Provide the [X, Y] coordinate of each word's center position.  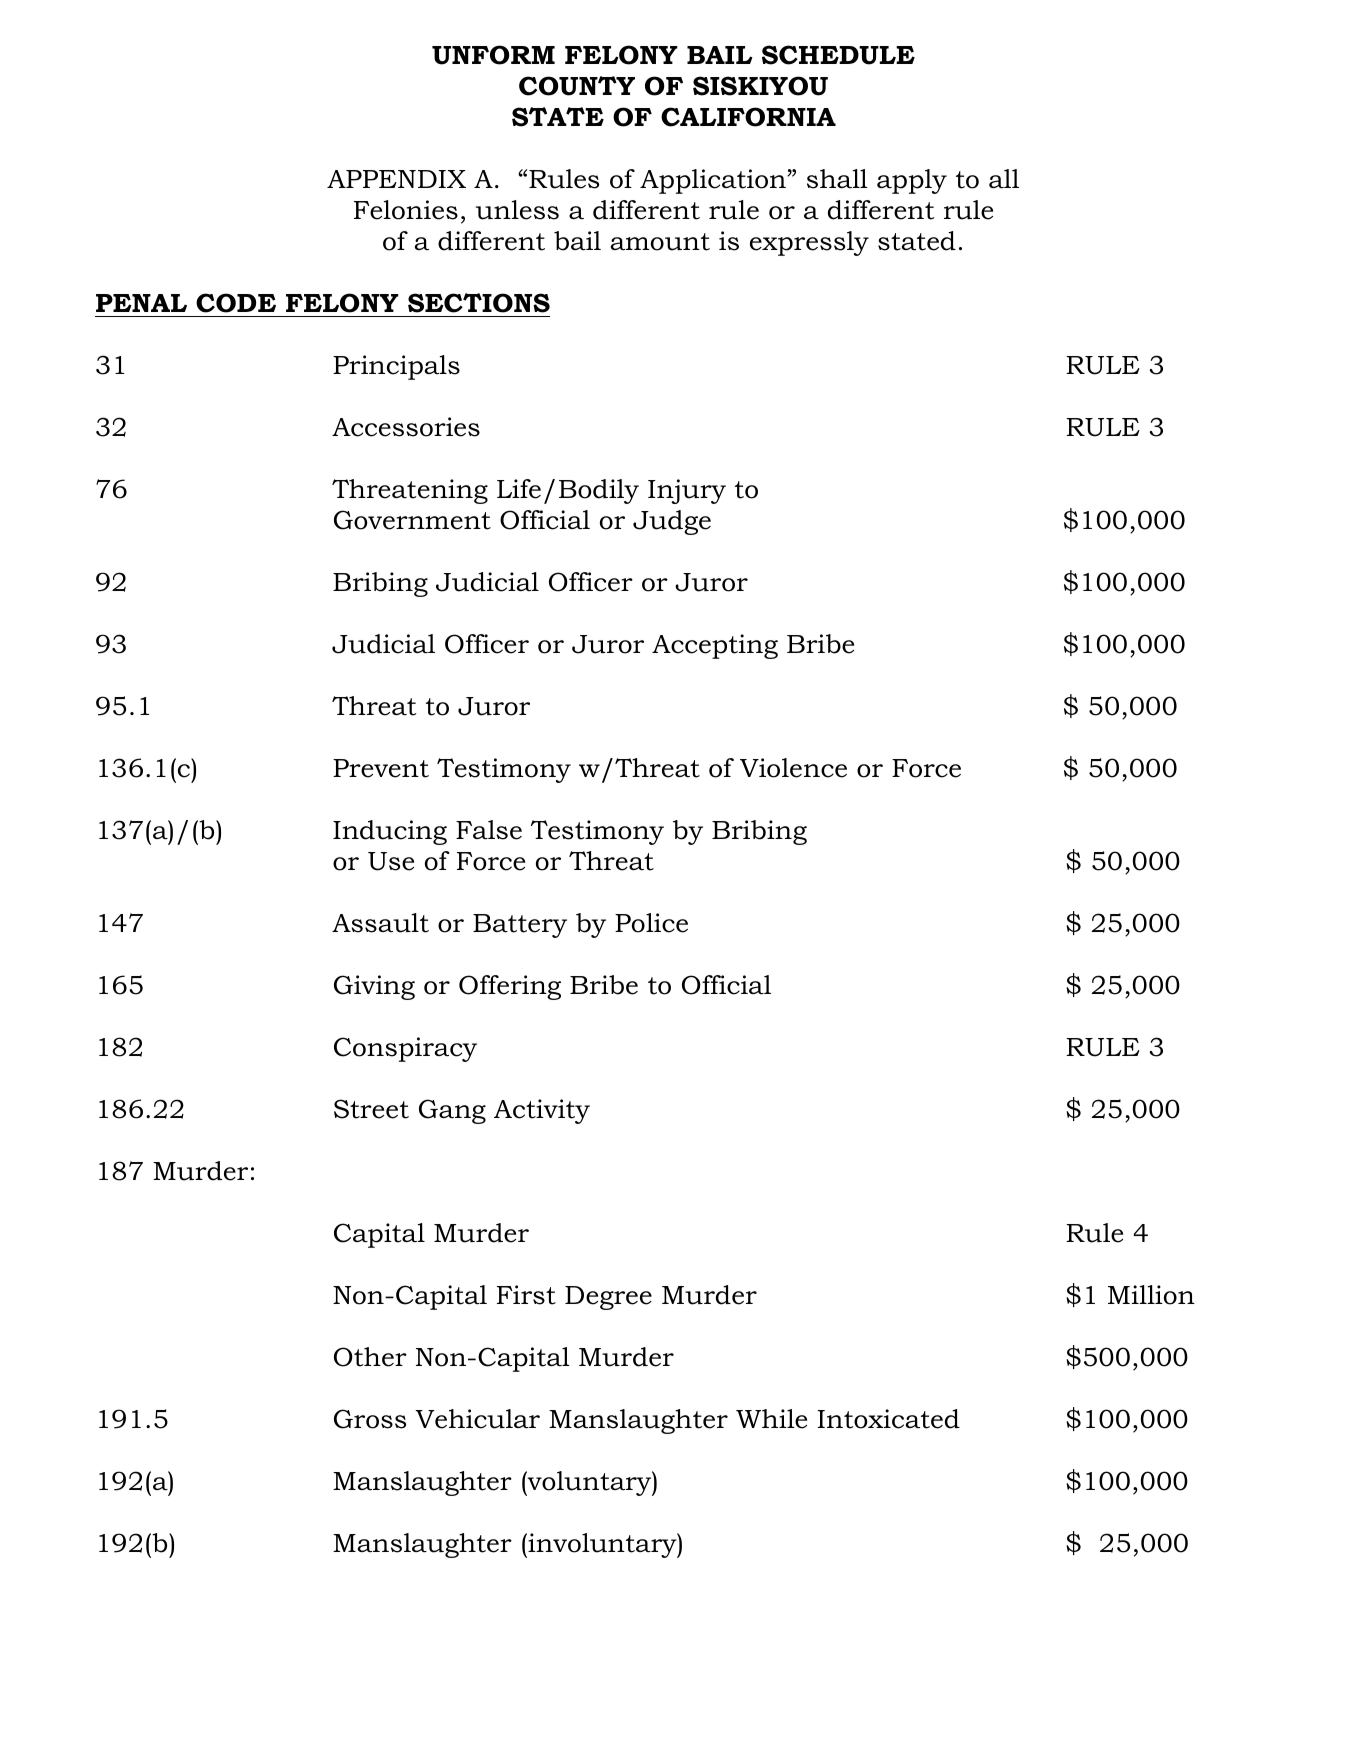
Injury [687, 491]
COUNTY [577, 86]
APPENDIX [396, 179]
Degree [608, 1298]
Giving [374, 987]
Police [651, 923]
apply [912, 181]
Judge [672, 522]
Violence [793, 768]
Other [370, 1357]
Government [412, 520]
